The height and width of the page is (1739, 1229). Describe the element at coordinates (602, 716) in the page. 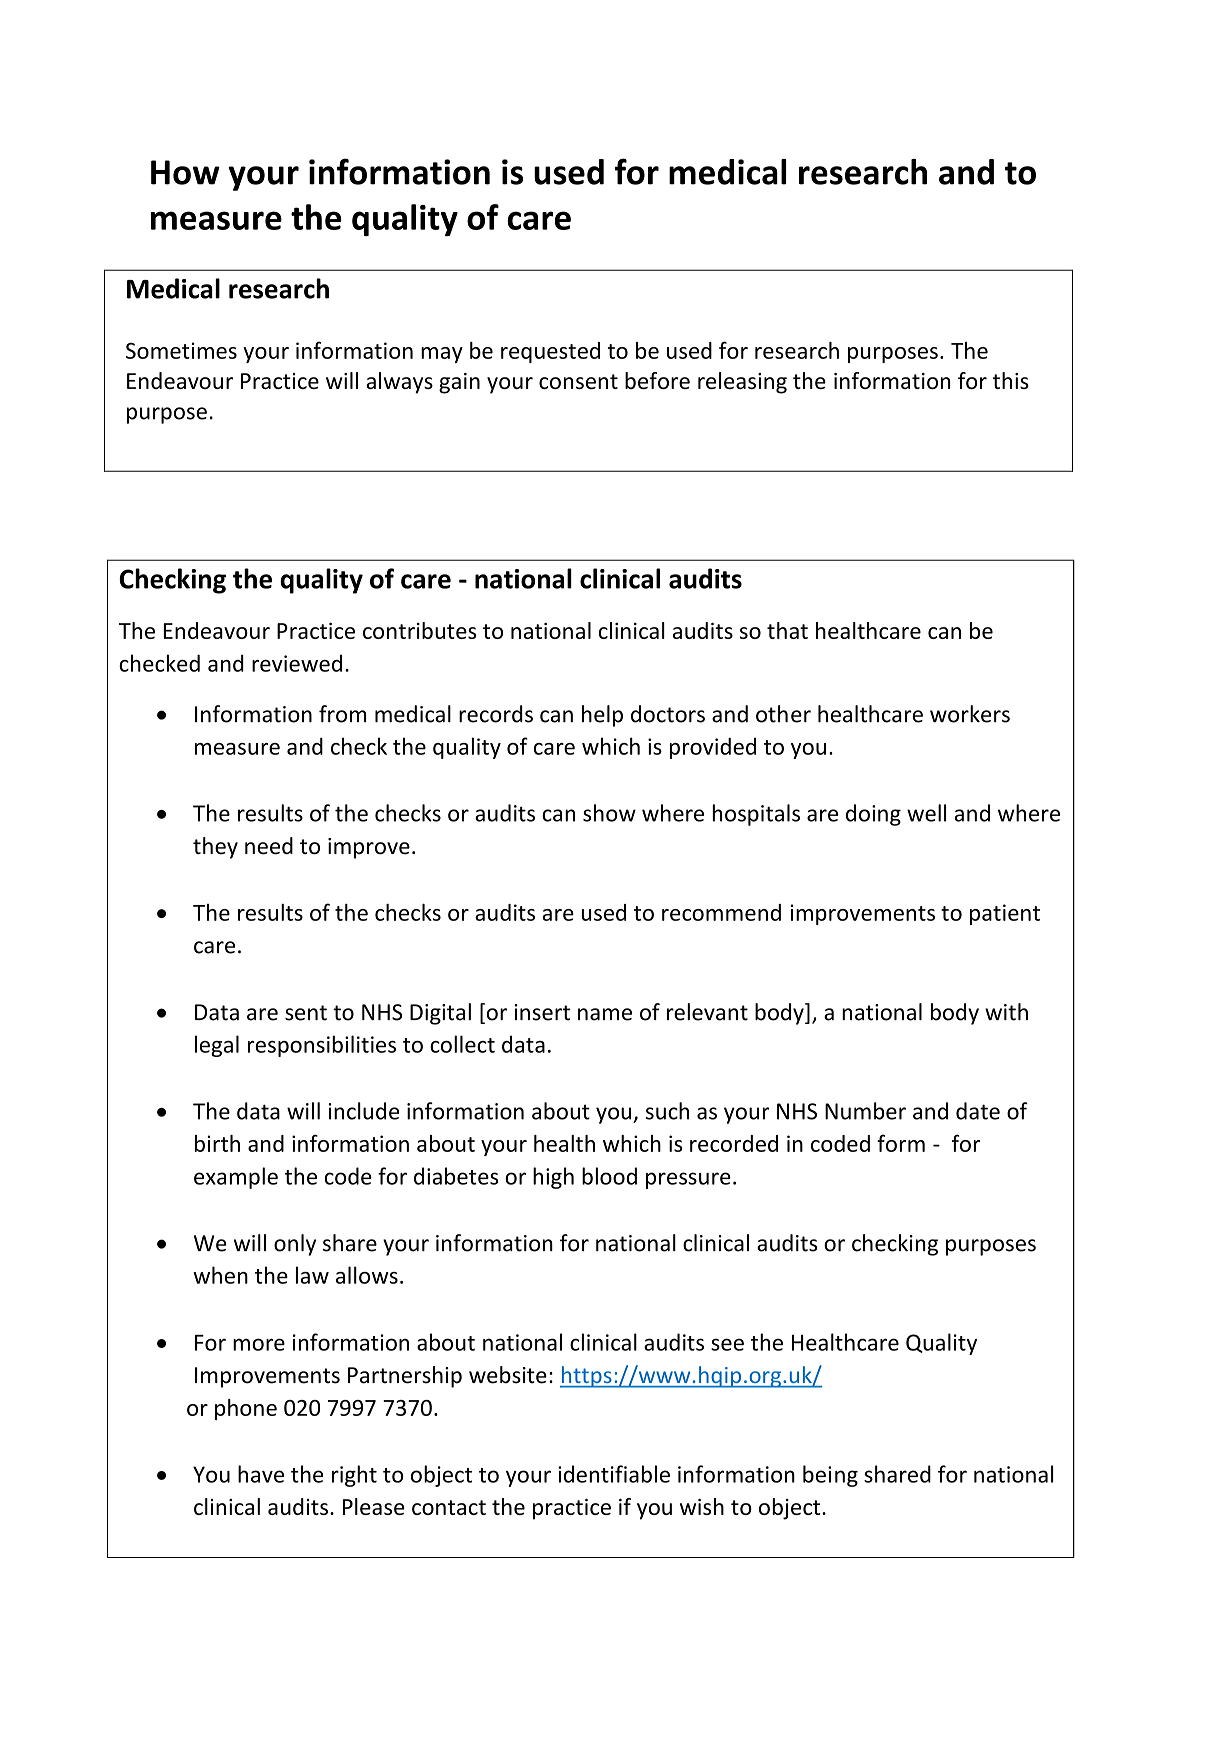

I see `help` at that location.
